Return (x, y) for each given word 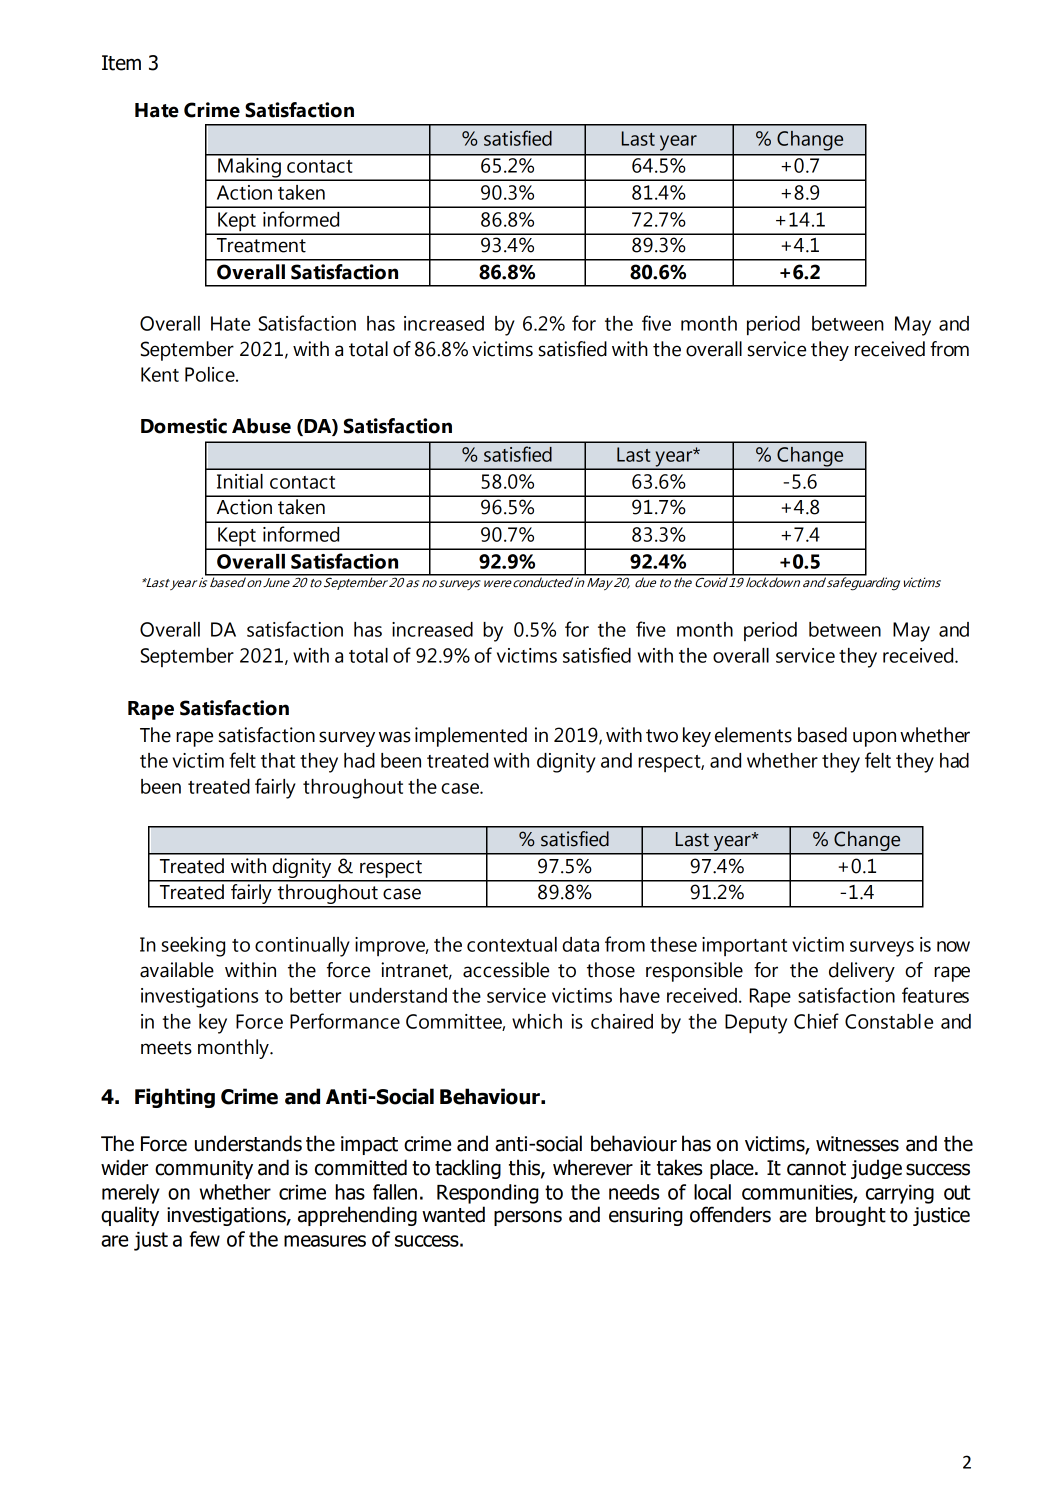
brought (851, 1216)
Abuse (261, 426)
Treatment (261, 245)
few (204, 1239)
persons (528, 1218)
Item (121, 63)
